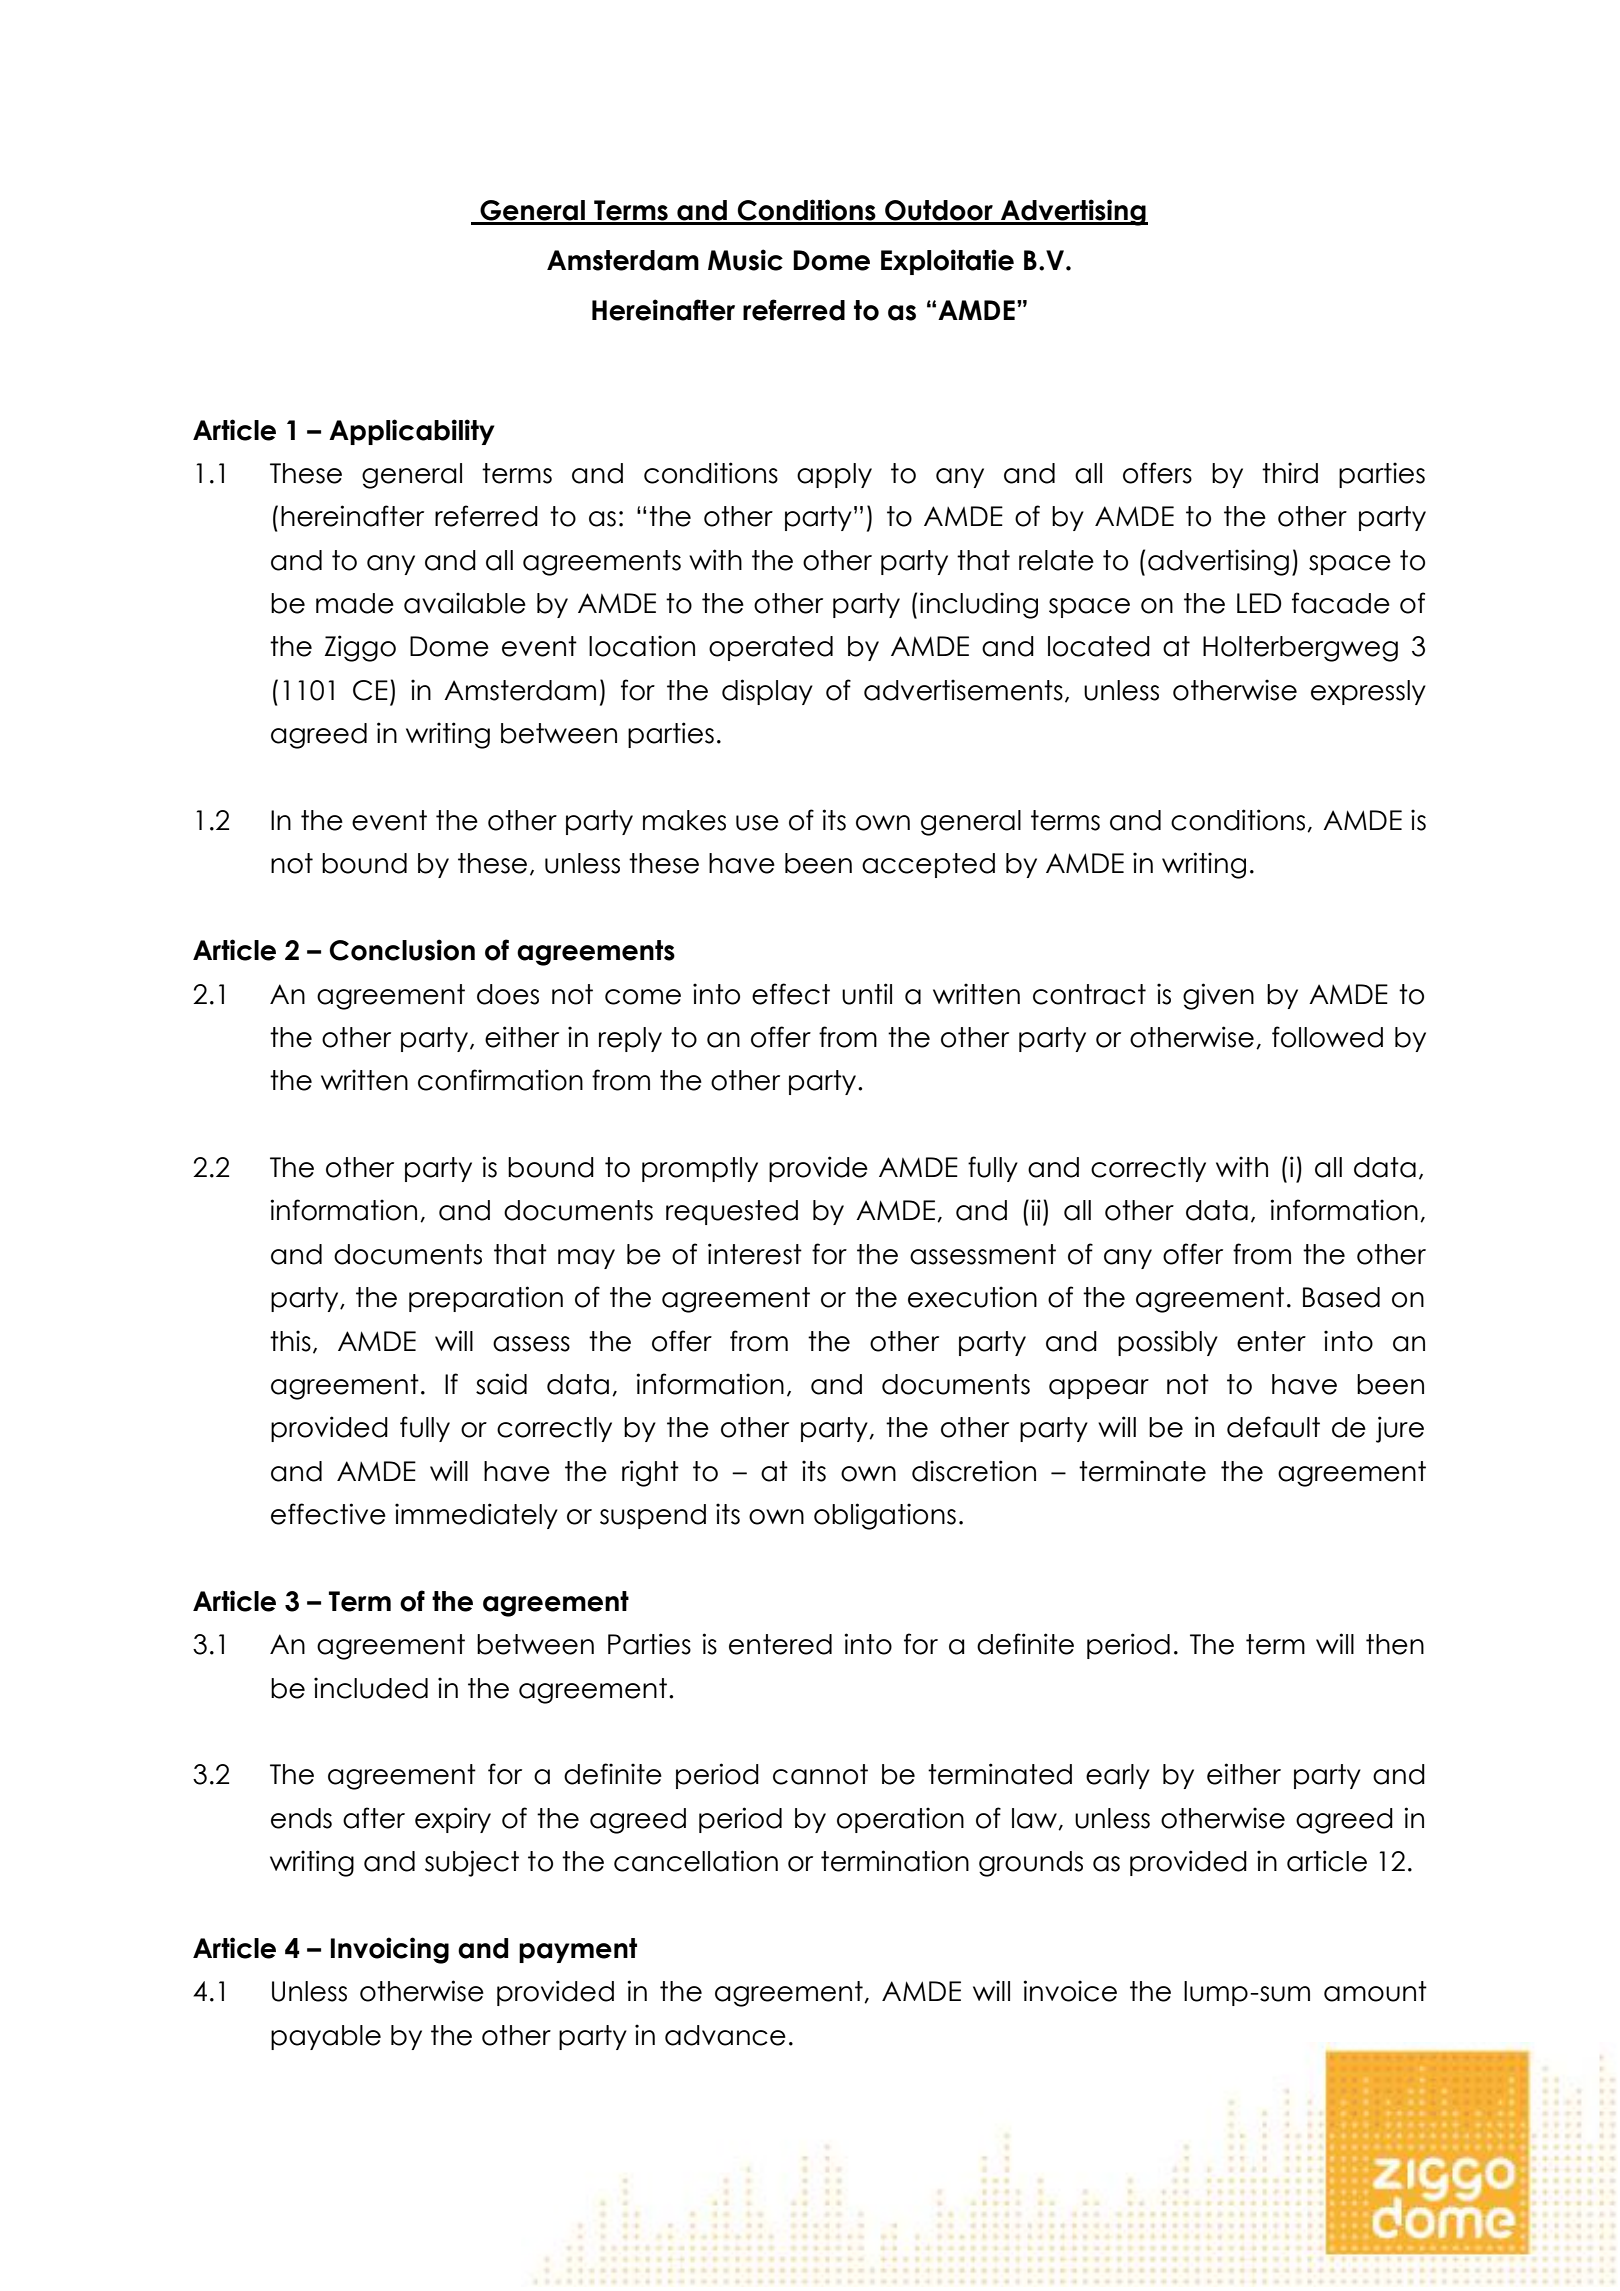 This page has width=1620, height=2291. What do you see at coordinates (412, 432) in the page?
I see `Applicability` at bounding box center [412, 432].
